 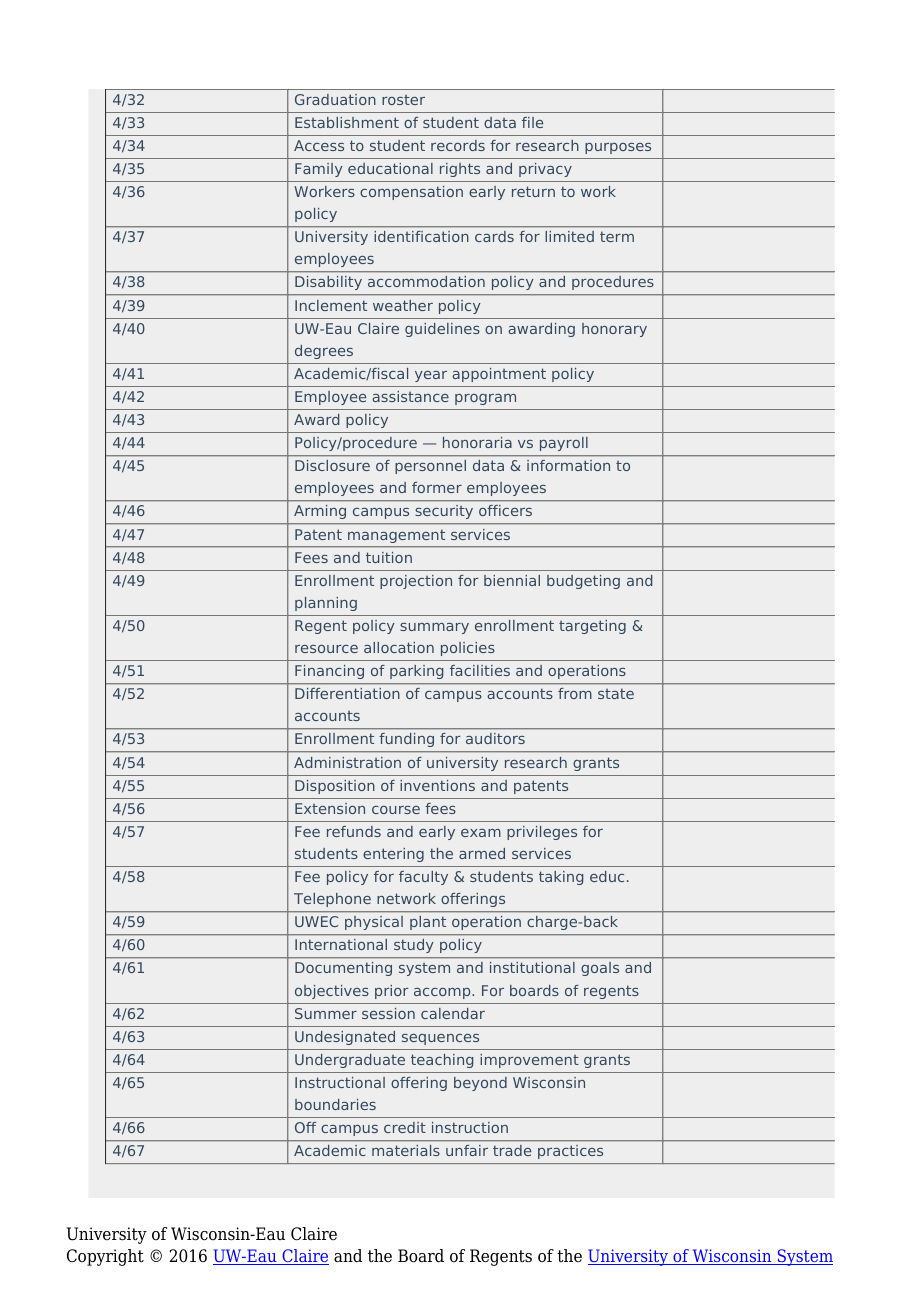 I want to click on Differentiation, so click(x=347, y=693).
